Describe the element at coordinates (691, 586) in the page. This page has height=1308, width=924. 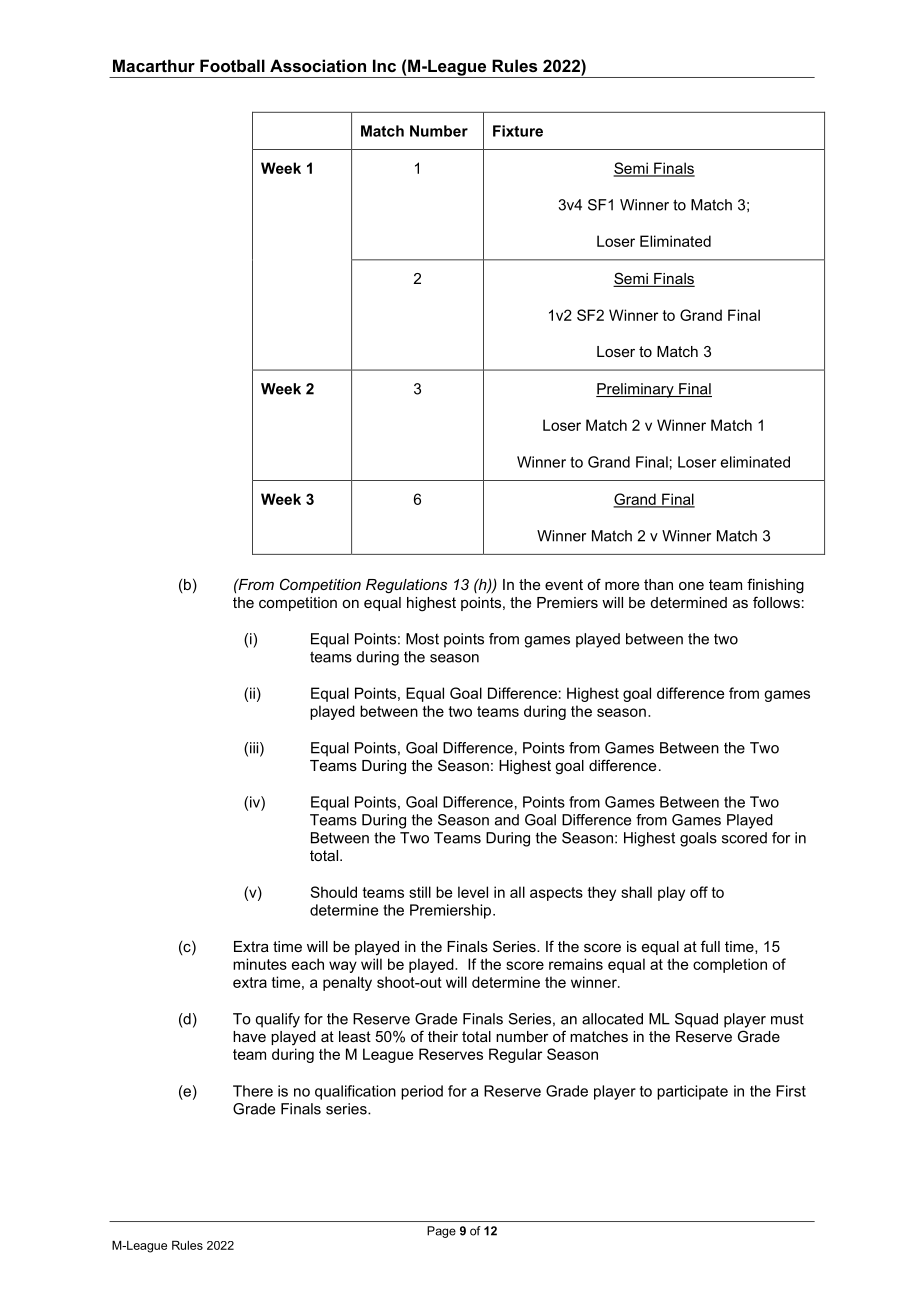
I see `one` at that location.
